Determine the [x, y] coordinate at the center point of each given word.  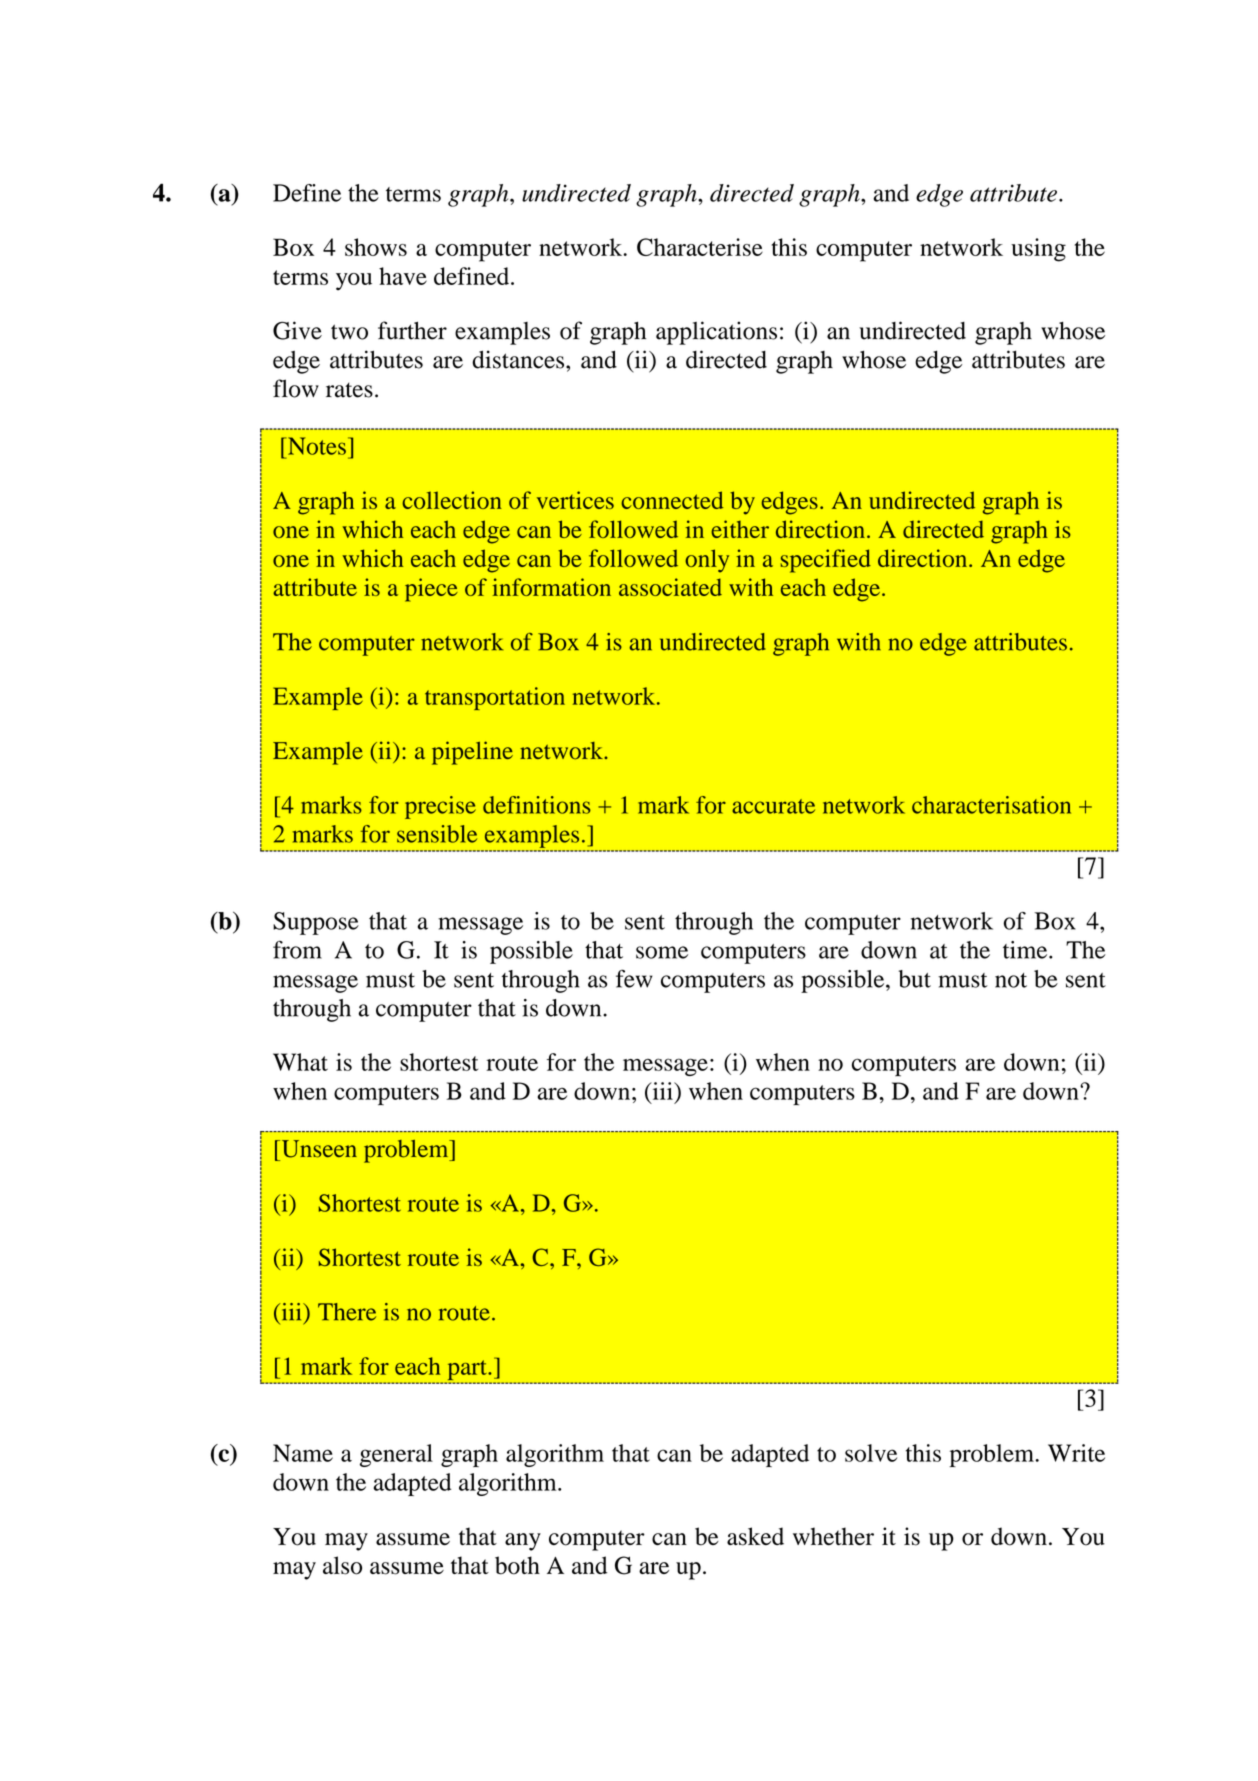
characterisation [991, 805]
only [707, 561]
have [403, 276]
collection [452, 500]
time [1026, 950]
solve [871, 1453]
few [634, 978]
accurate [773, 806]
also [342, 1565]
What [300, 1062]
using [1038, 250]
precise [440, 807]
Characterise [700, 247]
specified [826, 561]
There [347, 1312]
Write [1076, 1453]
